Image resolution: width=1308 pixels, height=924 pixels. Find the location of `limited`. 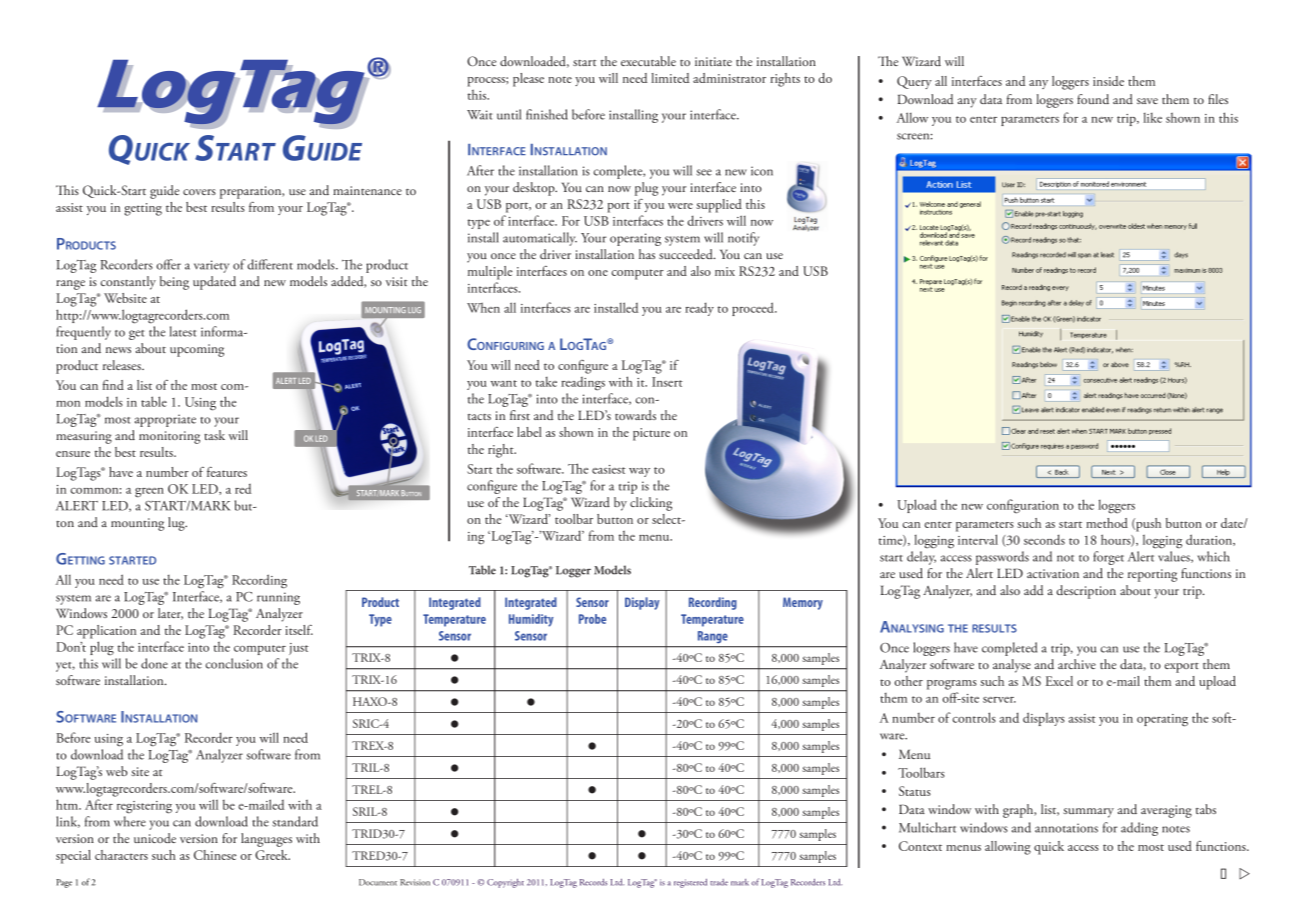

limited is located at coordinates (670, 78).
